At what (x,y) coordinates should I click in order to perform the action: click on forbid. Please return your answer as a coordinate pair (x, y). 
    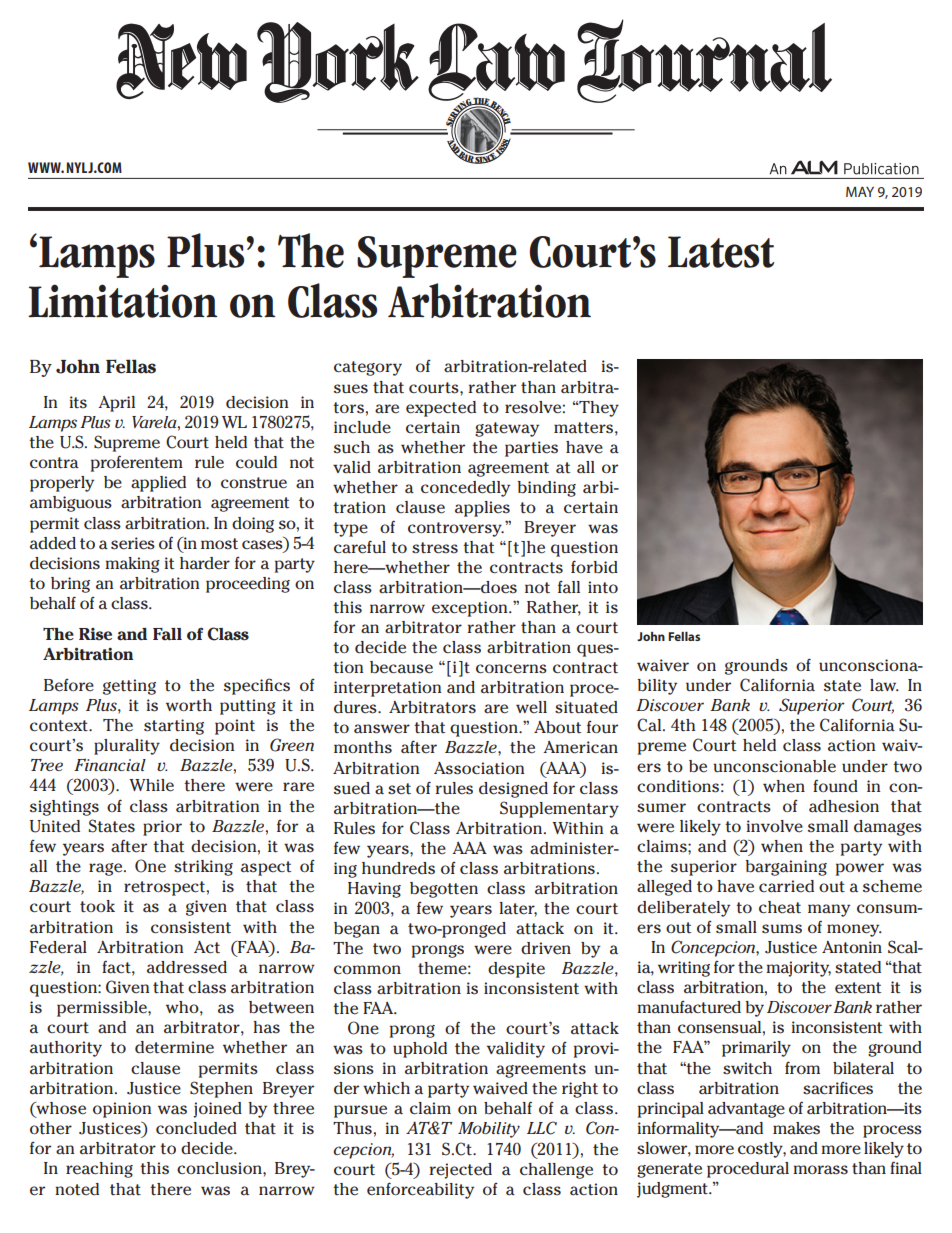
    Looking at the image, I should click on (594, 567).
